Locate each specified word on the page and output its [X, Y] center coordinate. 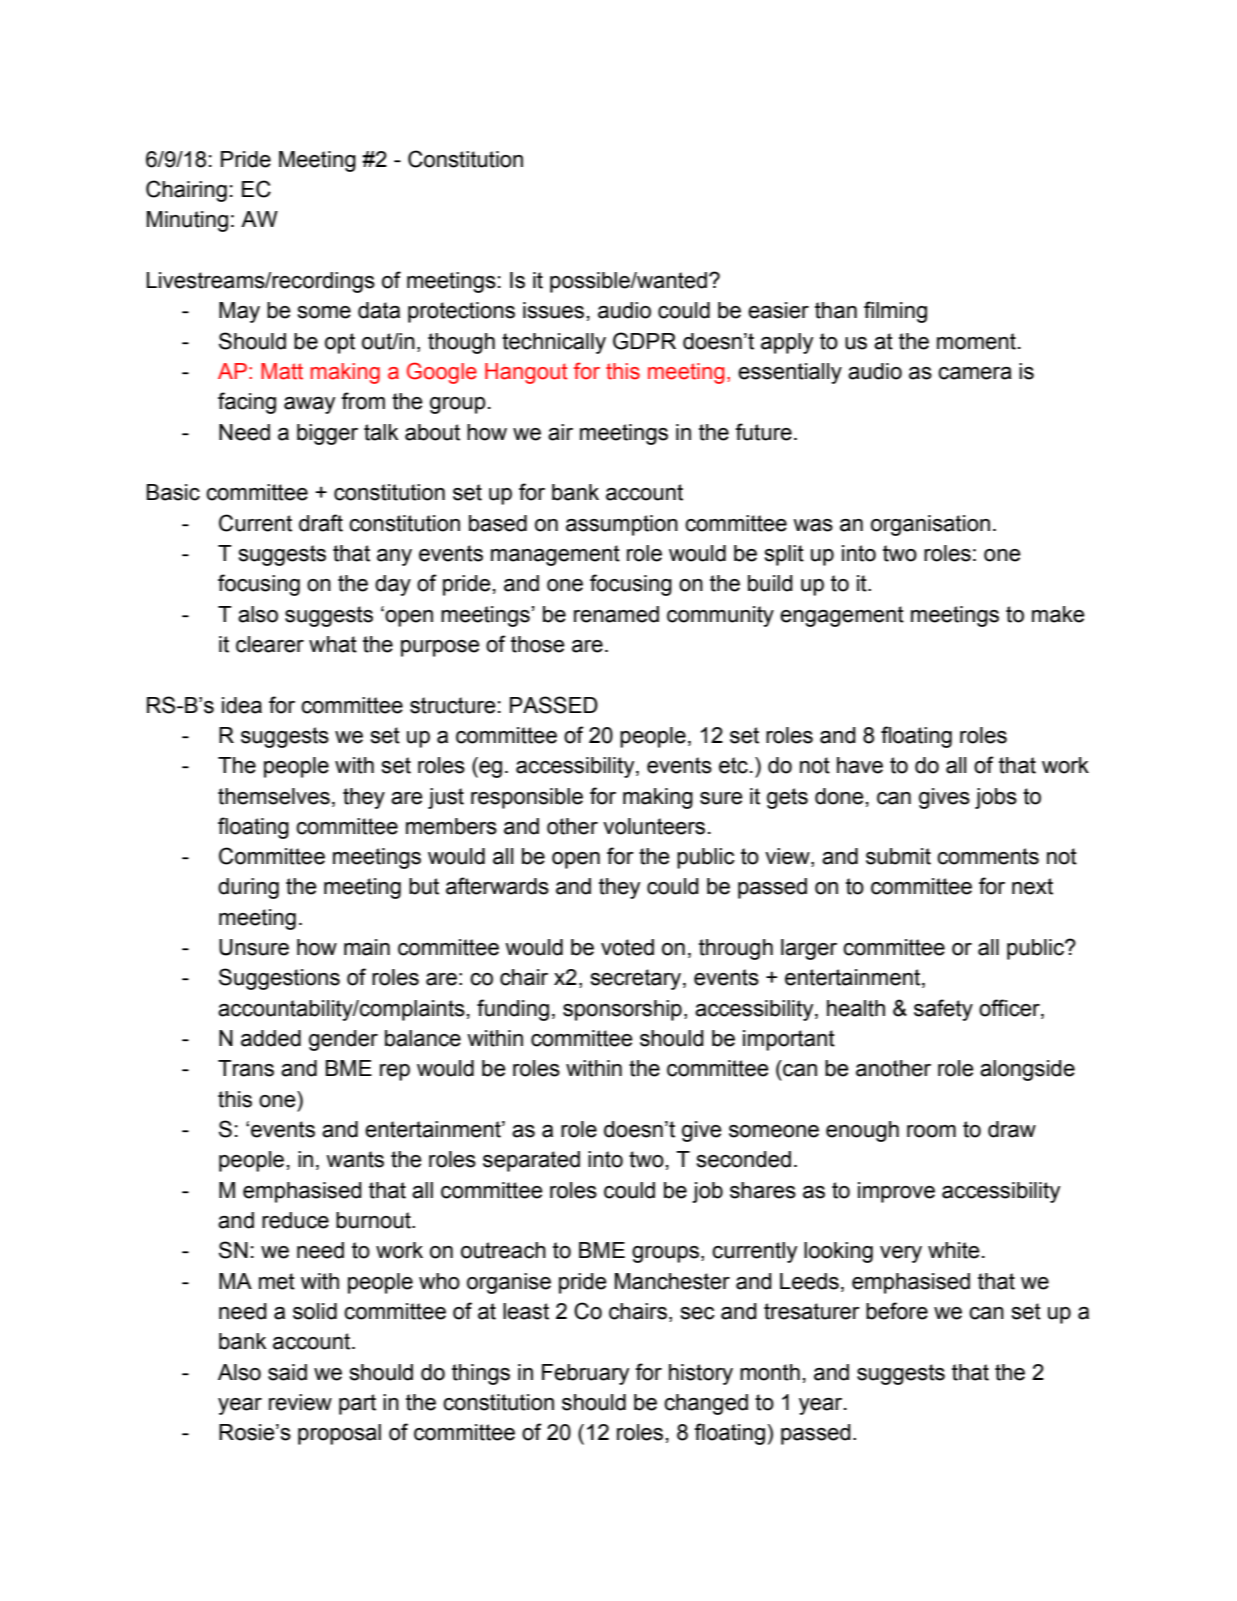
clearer [270, 644]
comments [988, 856]
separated [531, 1161]
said [287, 1372]
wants [355, 1159]
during [248, 888]
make [1058, 614]
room [931, 1131]
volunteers [654, 826]
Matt [282, 371]
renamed [616, 614]
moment [976, 341]
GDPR [644, 341]
